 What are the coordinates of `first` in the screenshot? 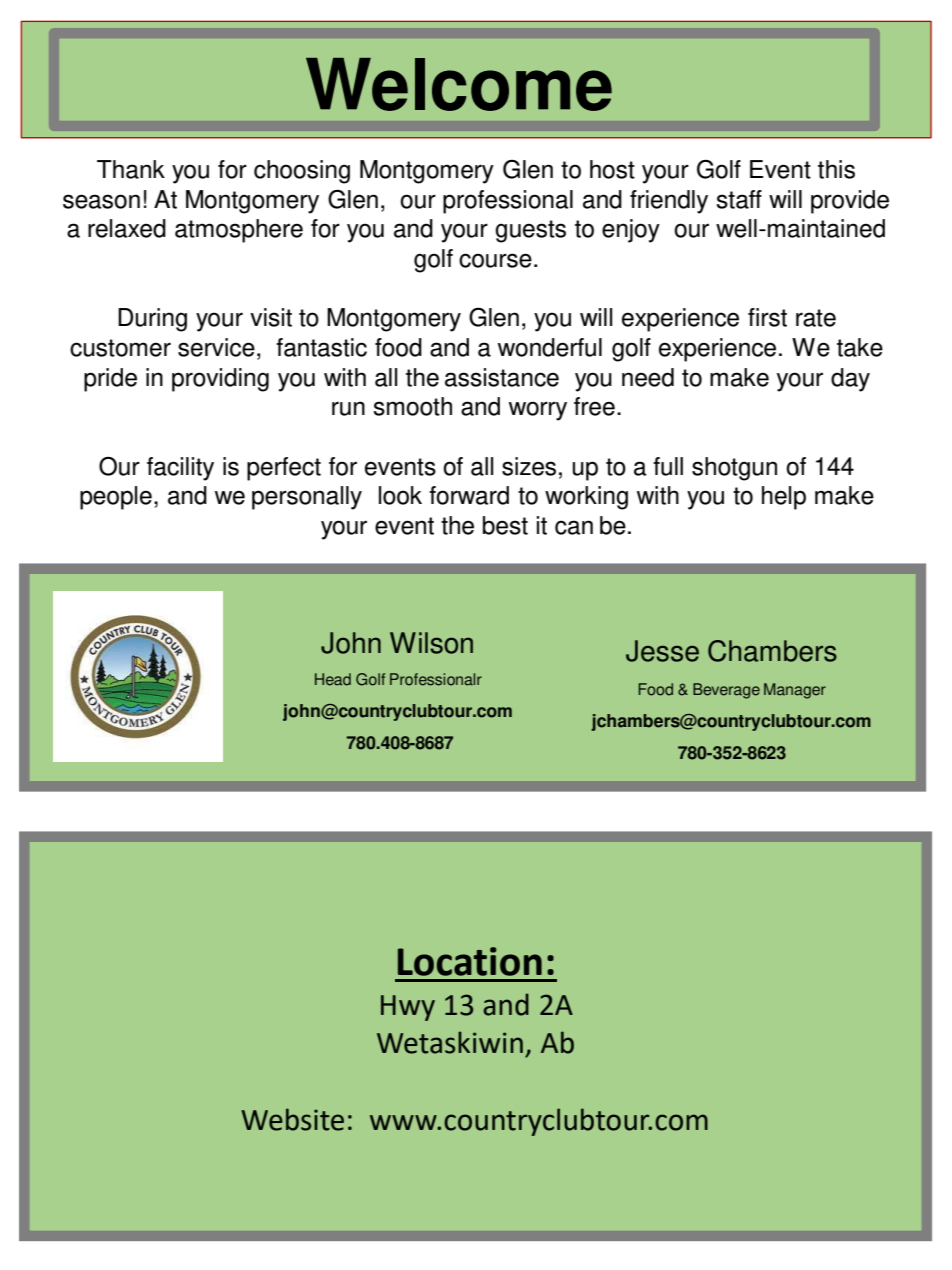 It's located at (767, 317).
